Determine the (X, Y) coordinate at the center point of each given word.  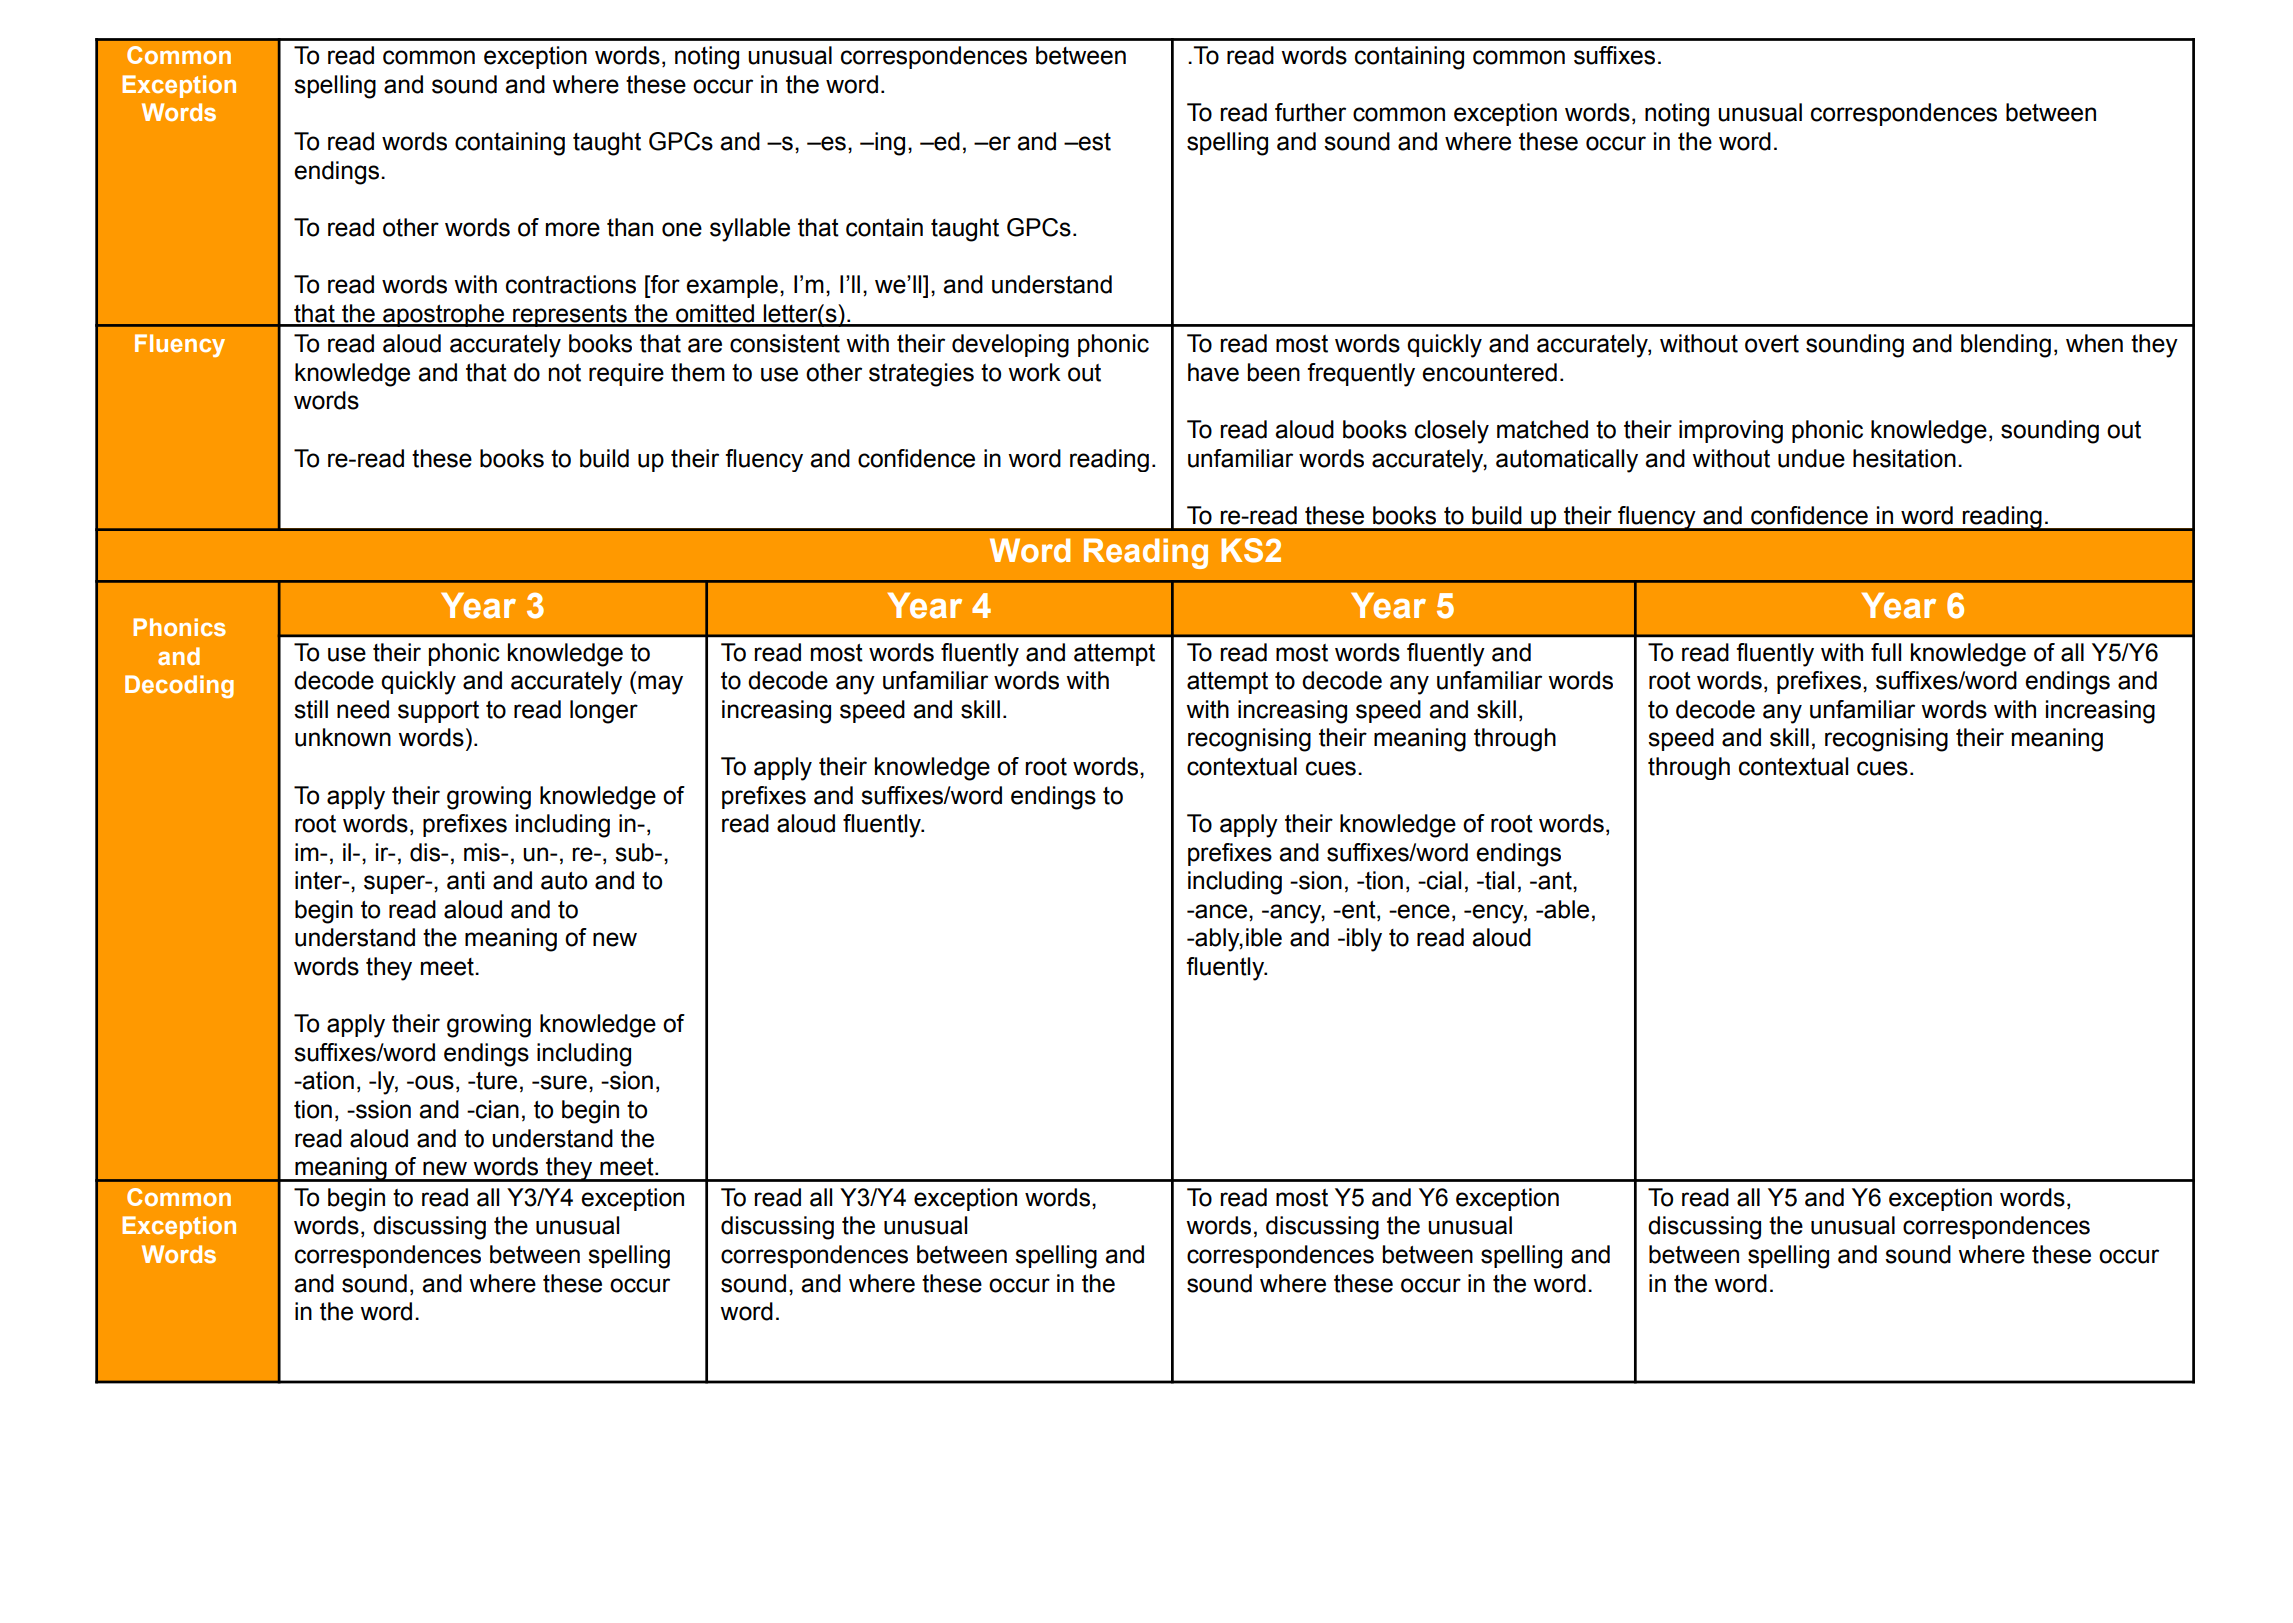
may (660, 685)
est (1094, 142)
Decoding (179, 686)
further (1310, 112)
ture (495, 1081)
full (1886, 652)
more (573, 229)
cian (496, 1109)
